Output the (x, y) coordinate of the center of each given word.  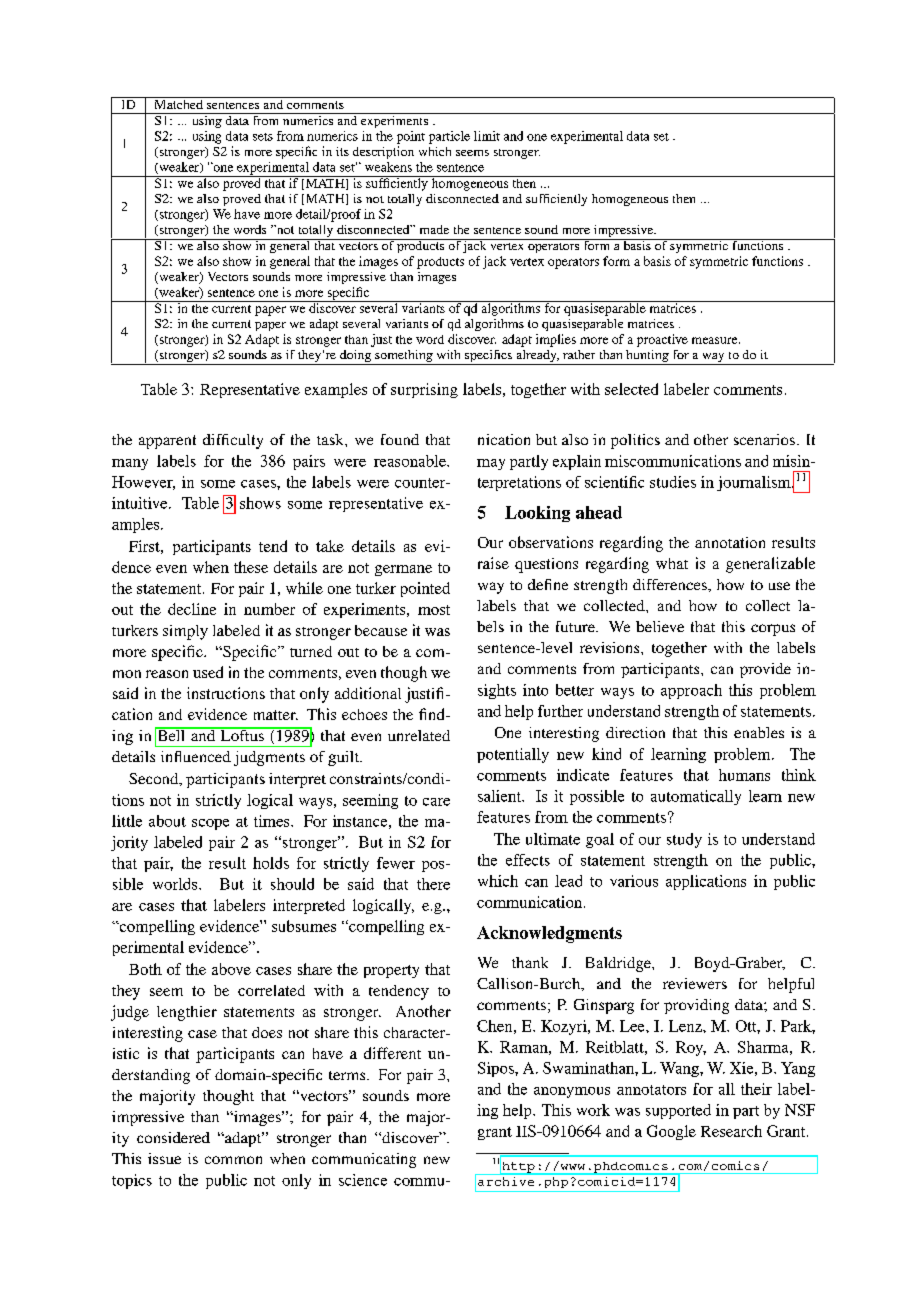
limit (487, 136)
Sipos (497, 1069)
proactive (662, 340)
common (233, 1160)
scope (210, 824)
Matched (178, 103)
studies (673, 482)
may (491, 464)
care (436, 802)
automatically (696, 797)
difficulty (233, 441)
